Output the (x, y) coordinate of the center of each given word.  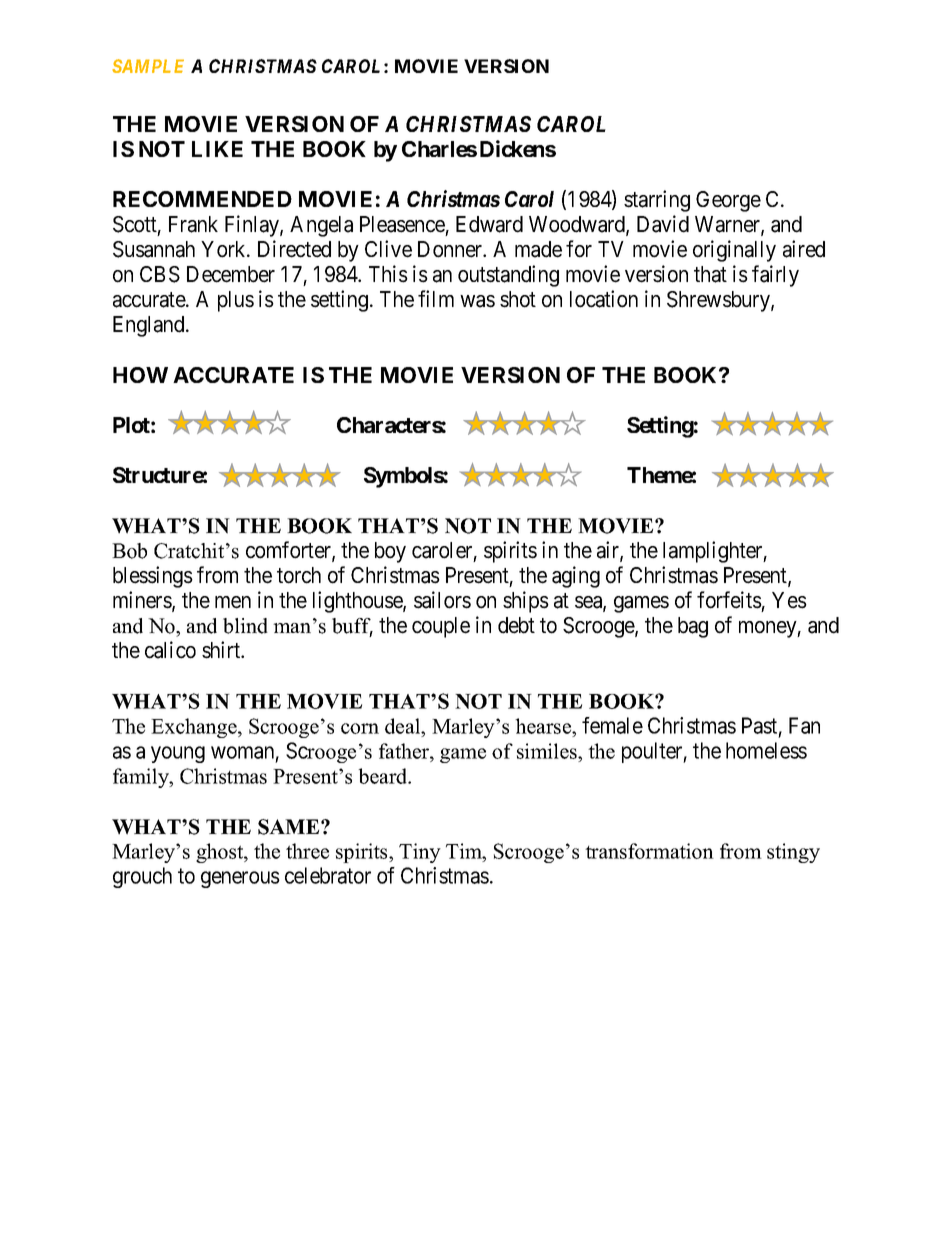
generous (240, 879)
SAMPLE (148, 66)
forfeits (729, 600)
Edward (489, 224)
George (728, 201)
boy (390, 552)
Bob (129, 551)
